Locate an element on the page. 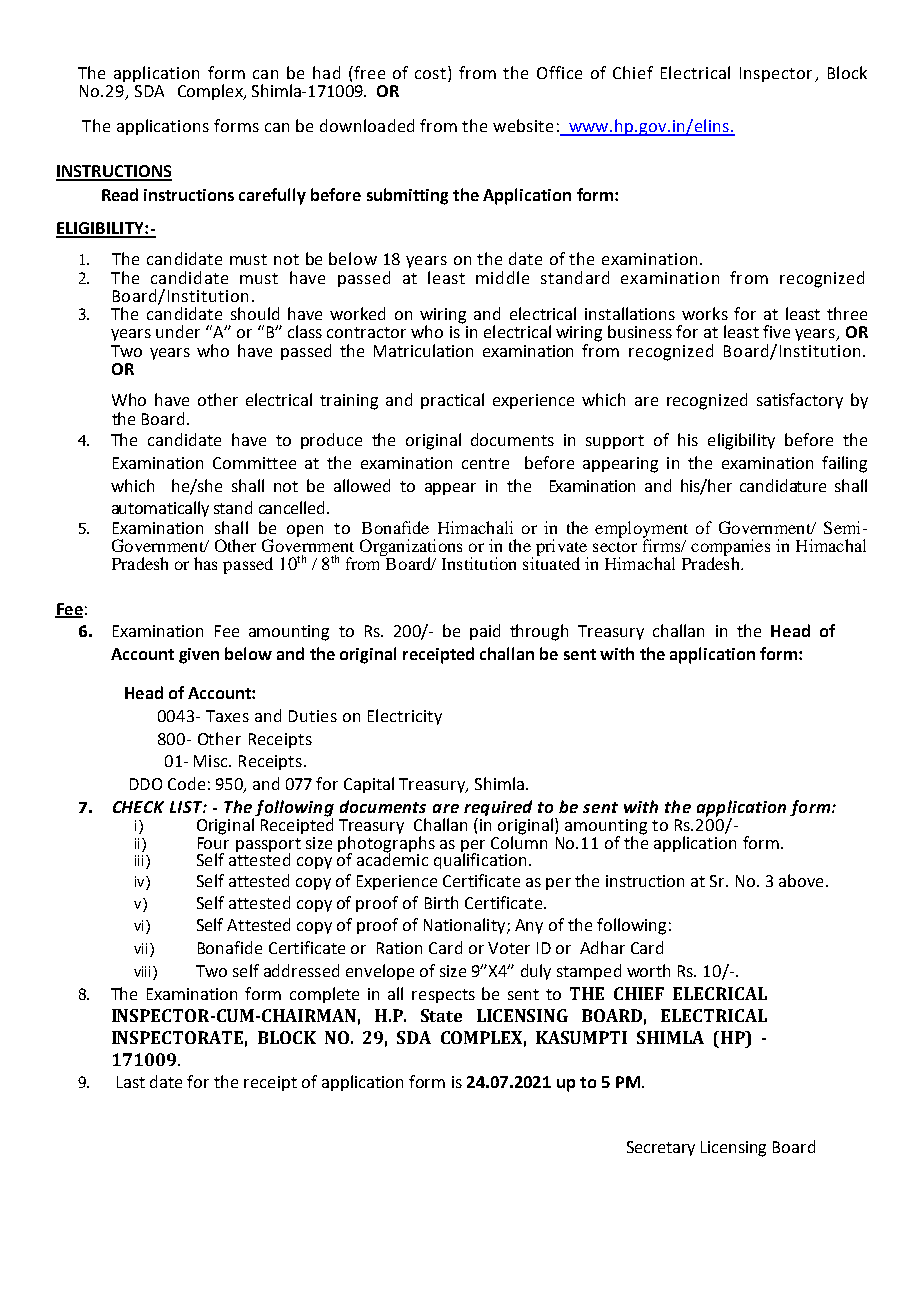 This image has width=924, height=1308. five is located at coordinates (776, 331).
